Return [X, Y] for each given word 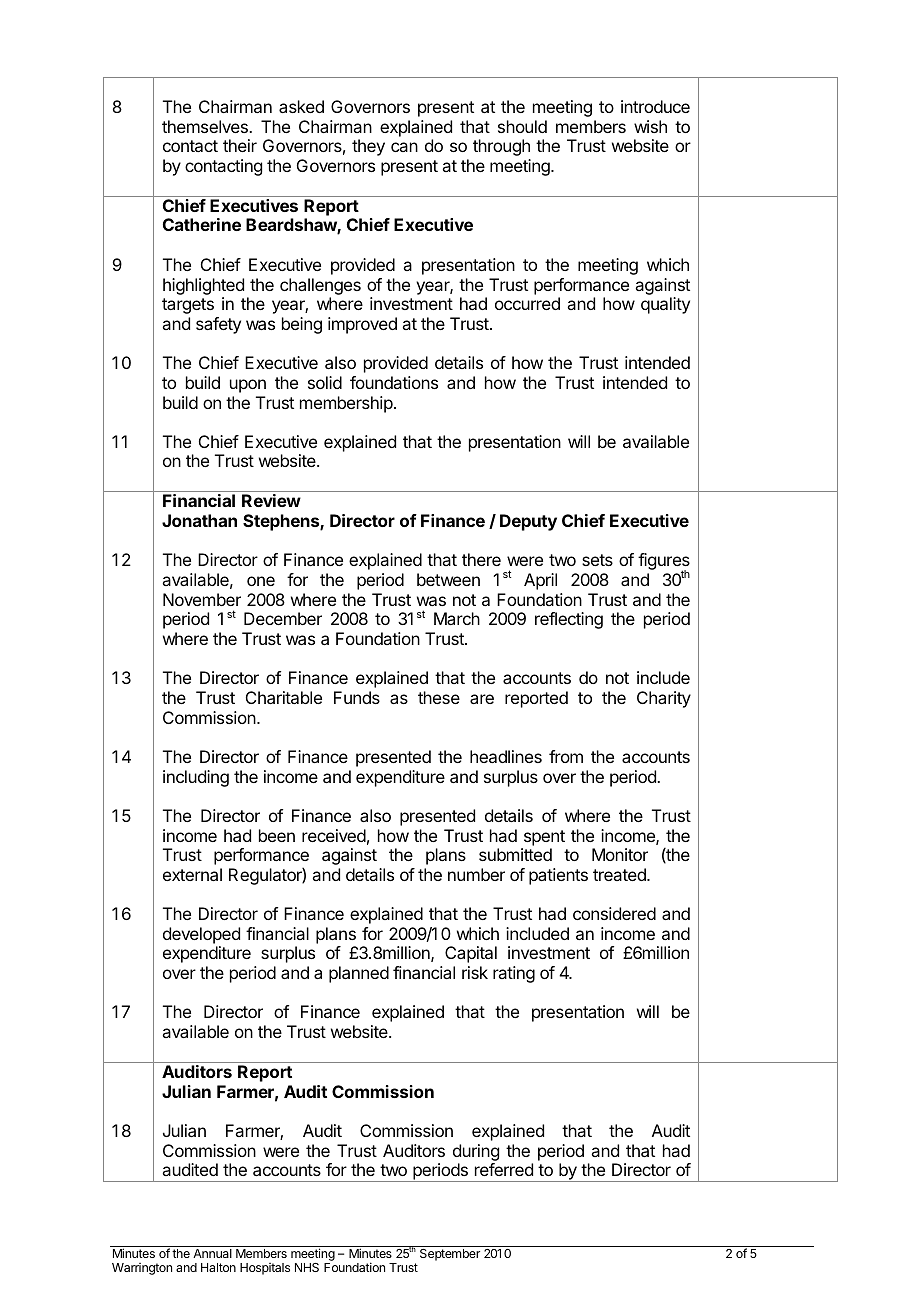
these [439, 697]
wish [650, 126]
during [476, 1152]
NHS [307, 1267]
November [202, 599]
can [404, 147]
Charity [664, 699]
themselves [206, 126]
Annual [212, 1253]
